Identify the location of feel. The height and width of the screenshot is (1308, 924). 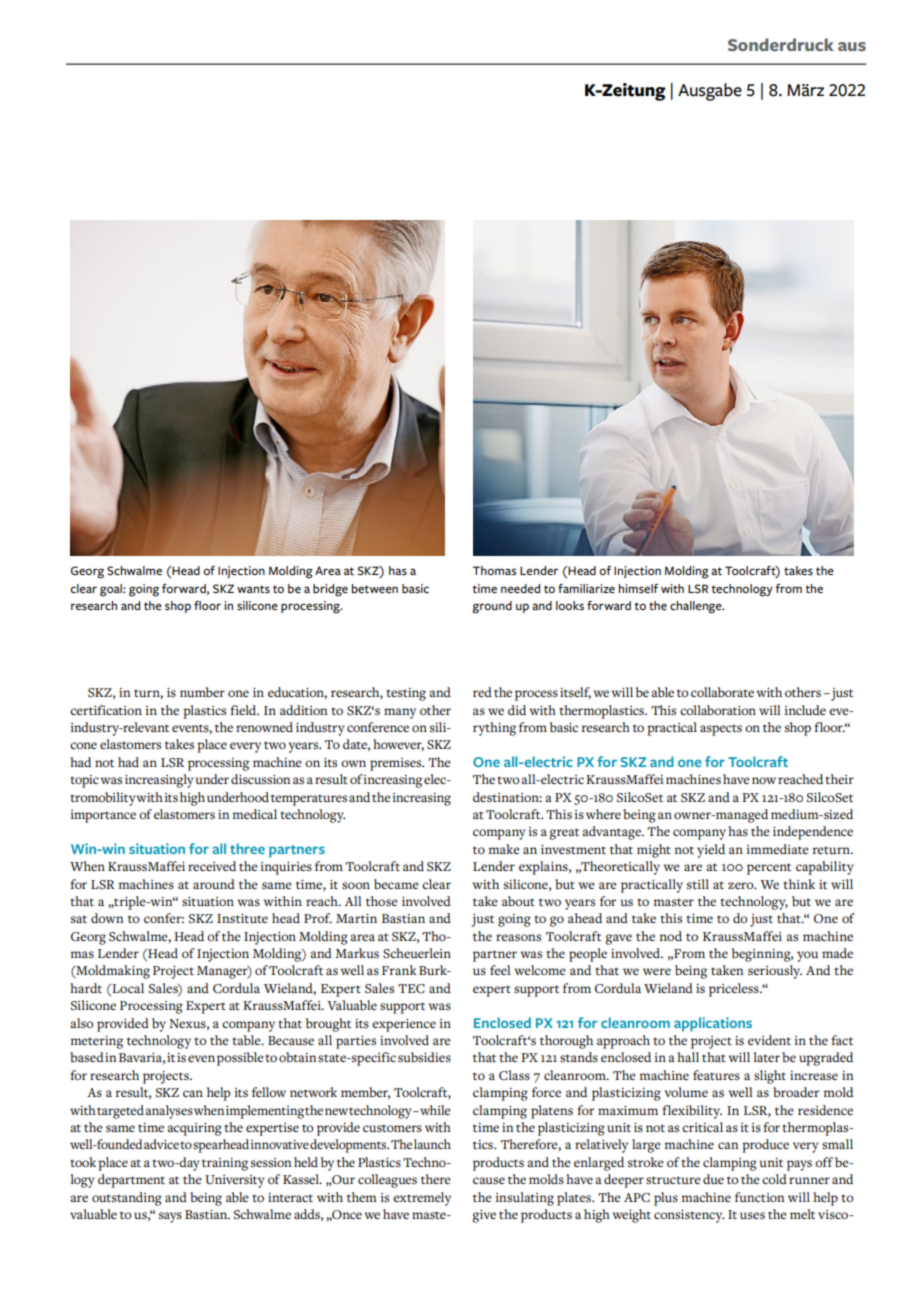
(500, 970).
